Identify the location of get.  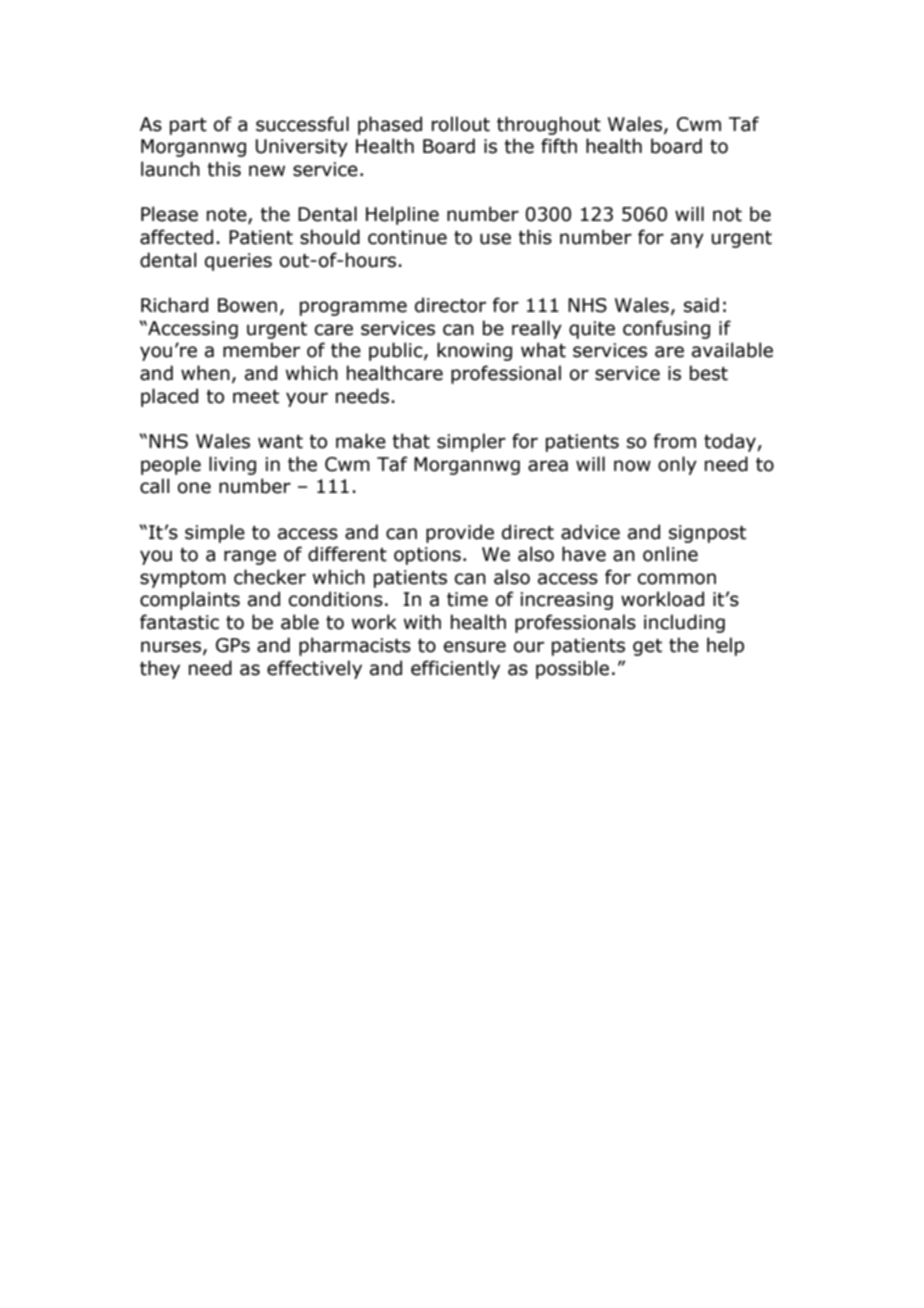
(647, 647).
